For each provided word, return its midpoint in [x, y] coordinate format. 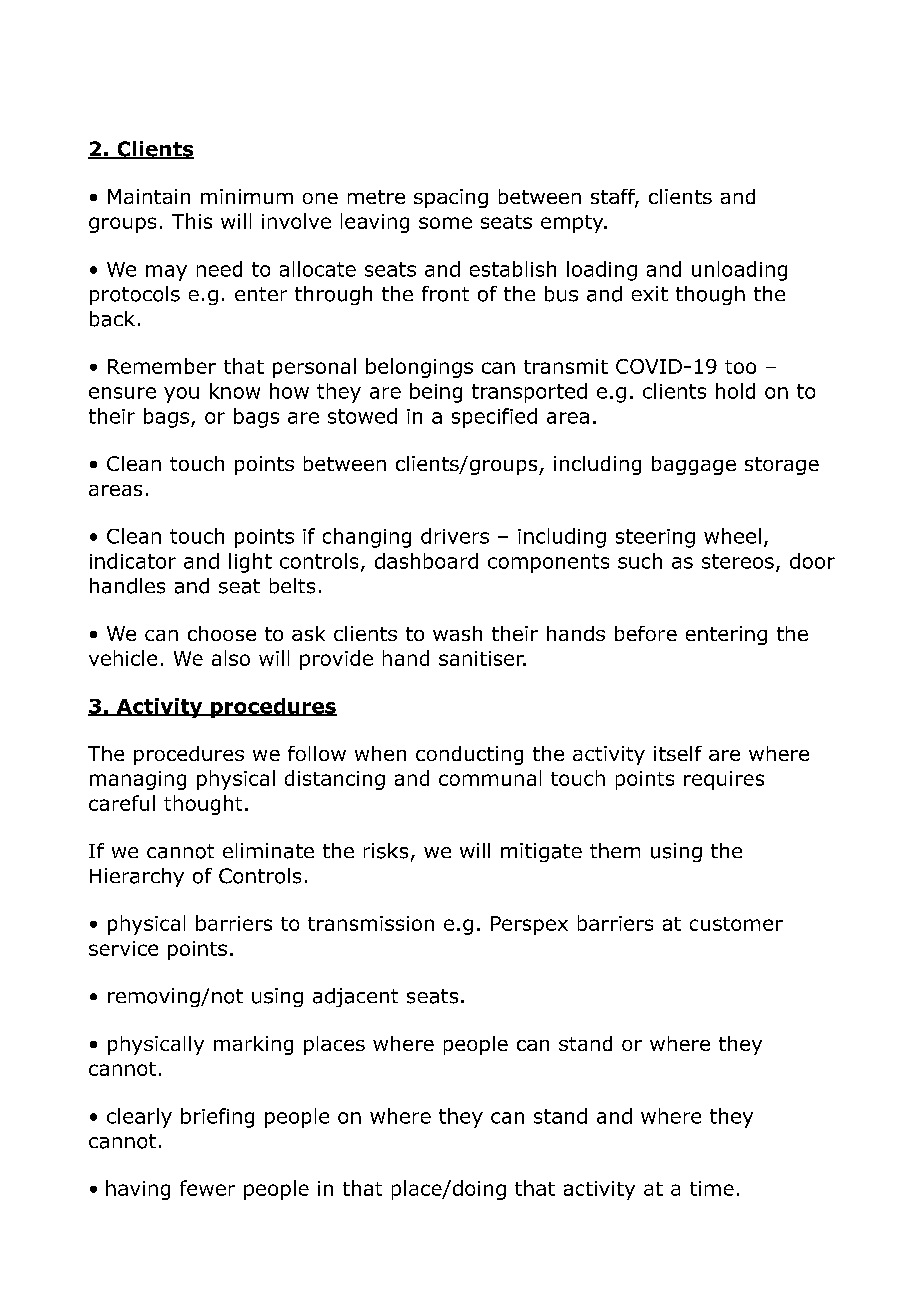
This [192, 221]
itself [678, 753]
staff [614, 198]
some [445, 223]
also [231, 658]
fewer [207, 1188]
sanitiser [482, 658]
